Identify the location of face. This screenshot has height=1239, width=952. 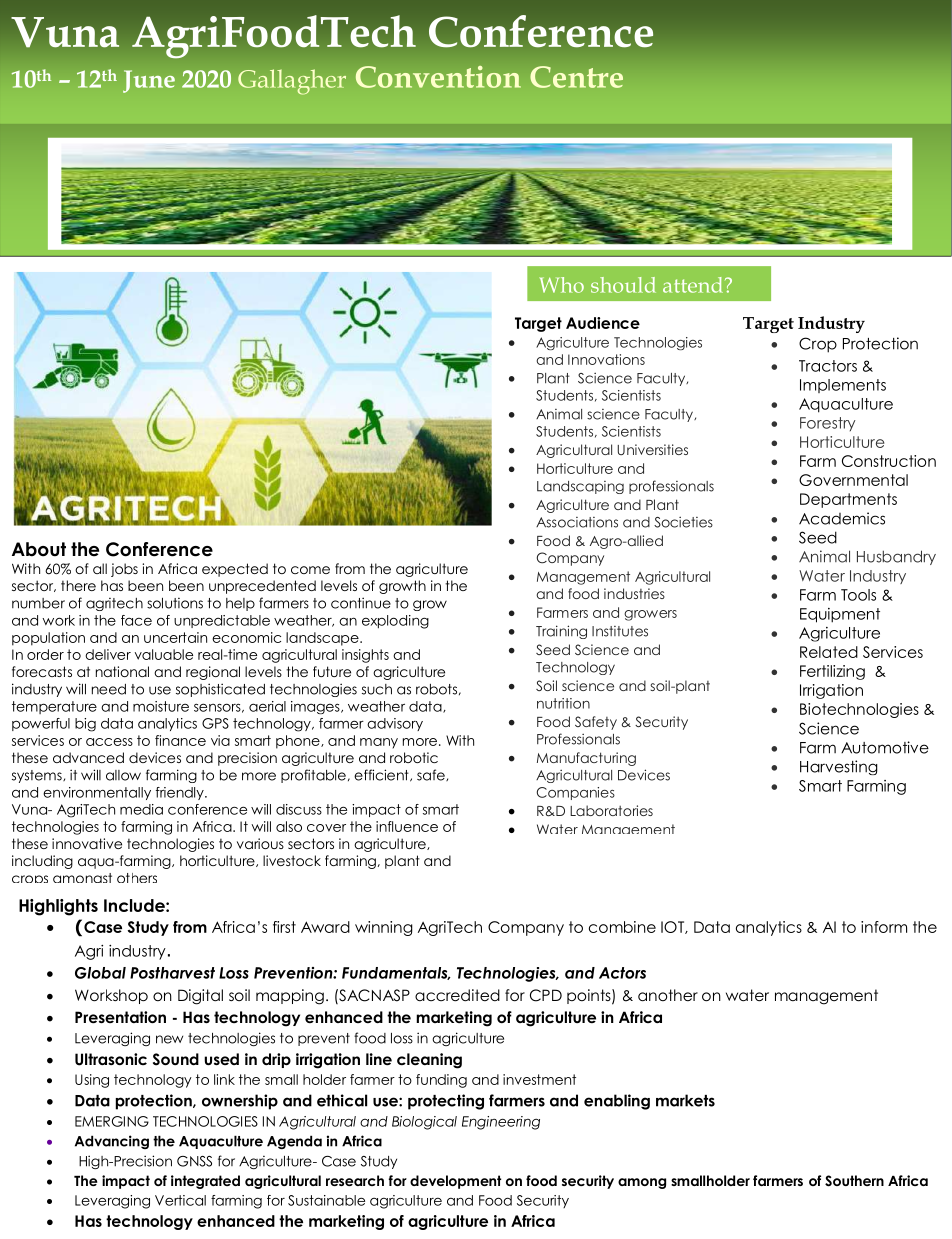
(136, 620).
